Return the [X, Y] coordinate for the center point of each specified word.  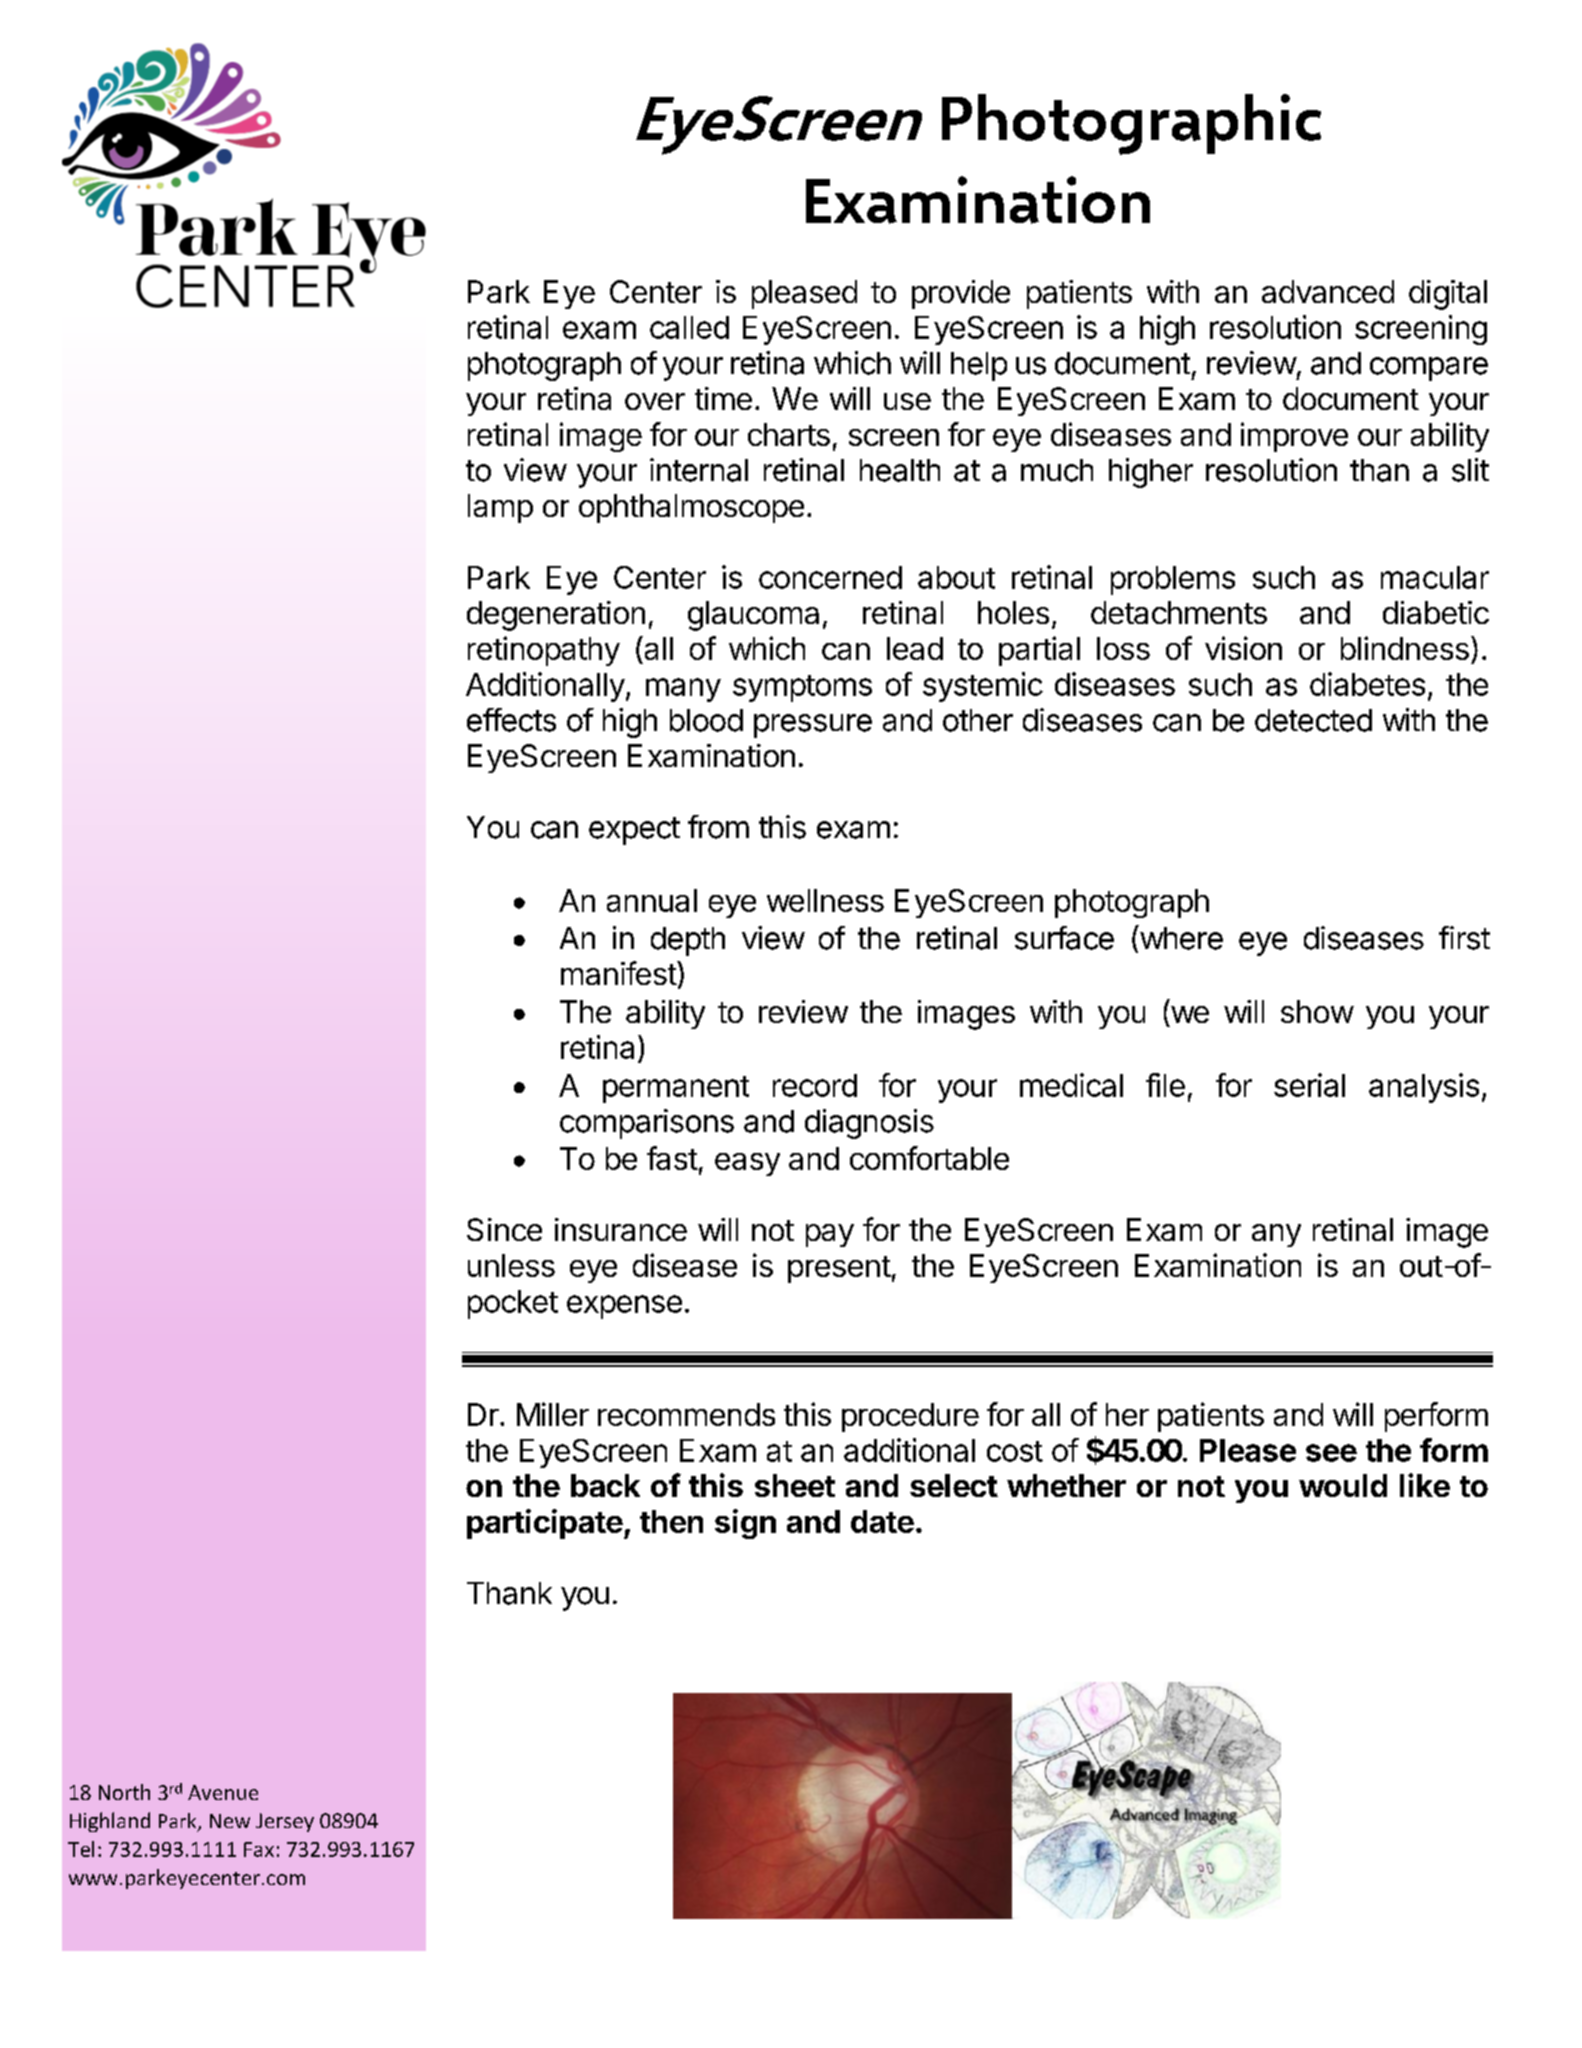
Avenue [223, 1792]
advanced [1328, 291]
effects [511, 720]
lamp [500, 508]
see [1331, 1453]
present [839, 1269]
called [689, 327]
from [718, 827]
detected [1313, 720]
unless [511, 1265]
